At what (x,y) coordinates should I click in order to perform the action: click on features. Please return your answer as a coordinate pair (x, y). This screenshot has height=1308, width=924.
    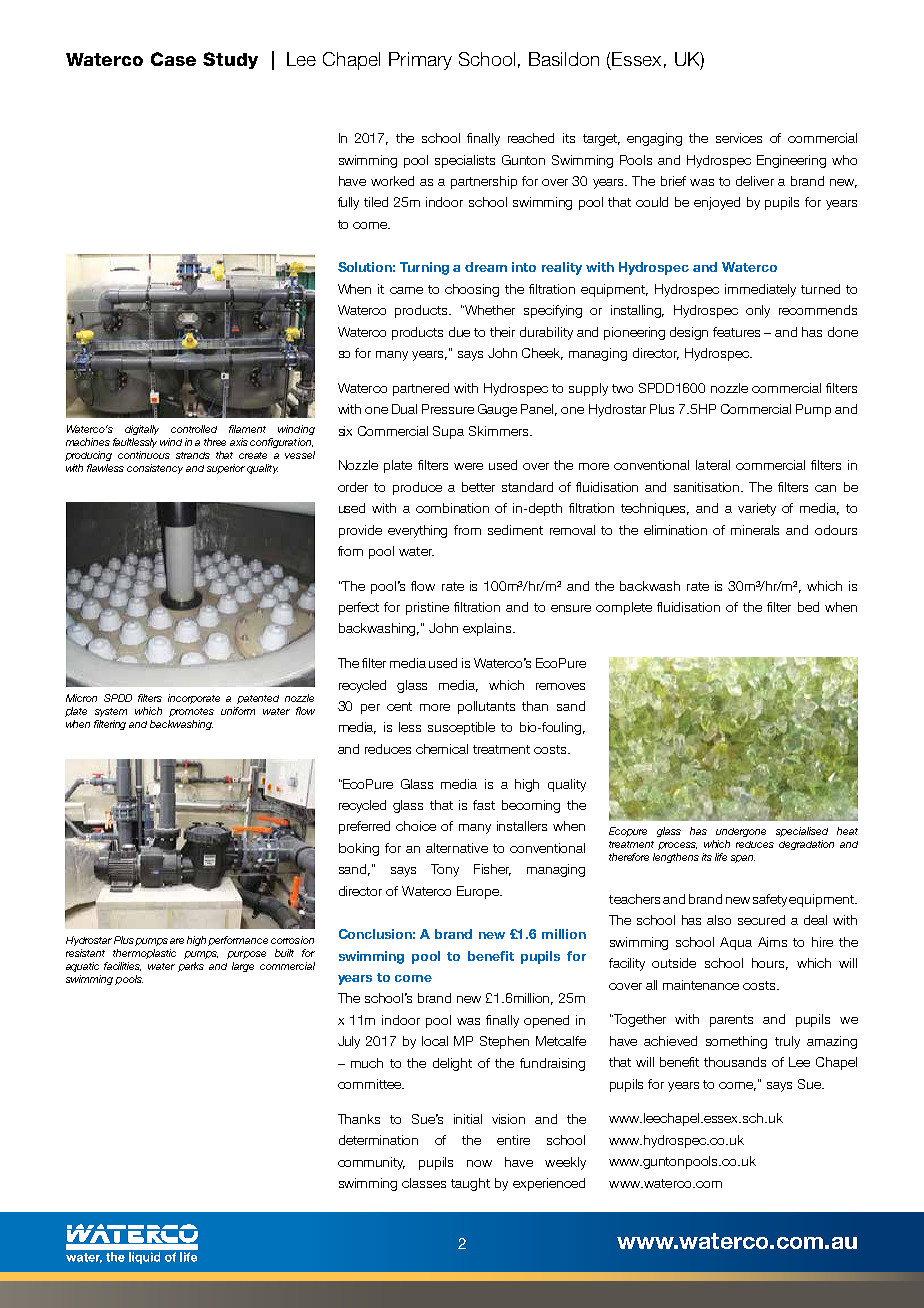
    Looking at the image, I should click on (736, 332).
